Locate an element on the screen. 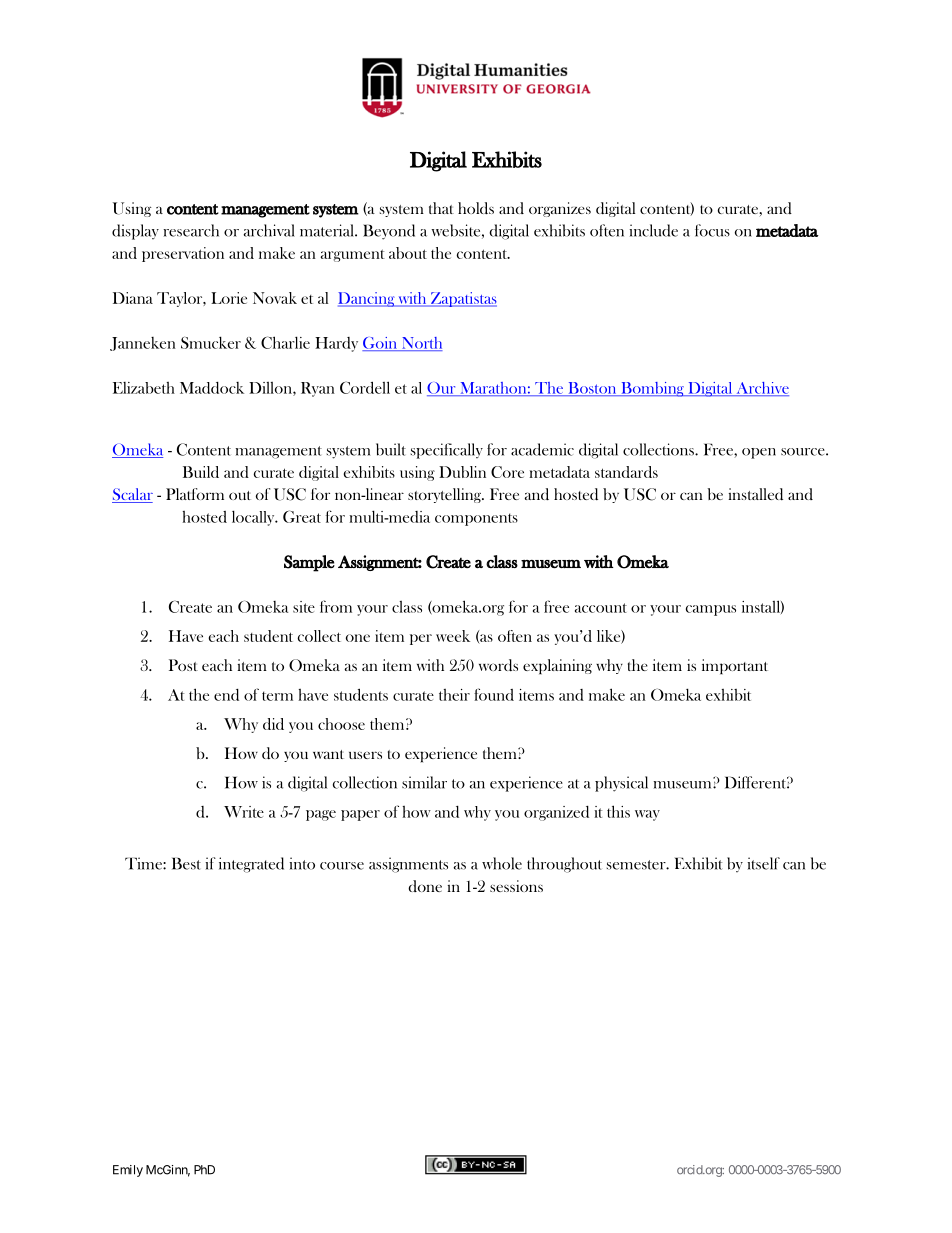 Image resolution: width=952 pixels, height=1233 pixels. Build is located at coordinates (201, 472).
